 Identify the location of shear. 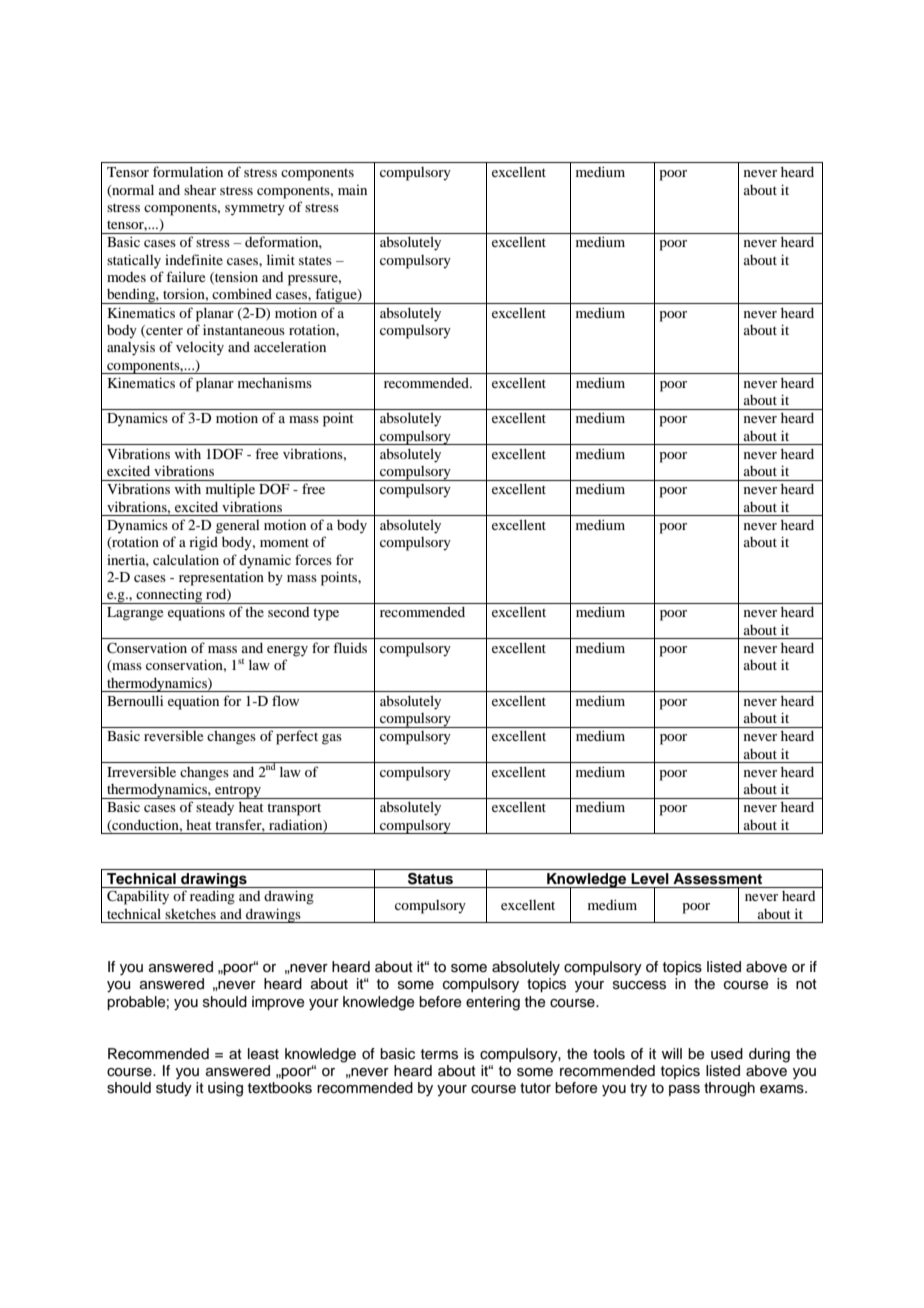
(200, 190).
